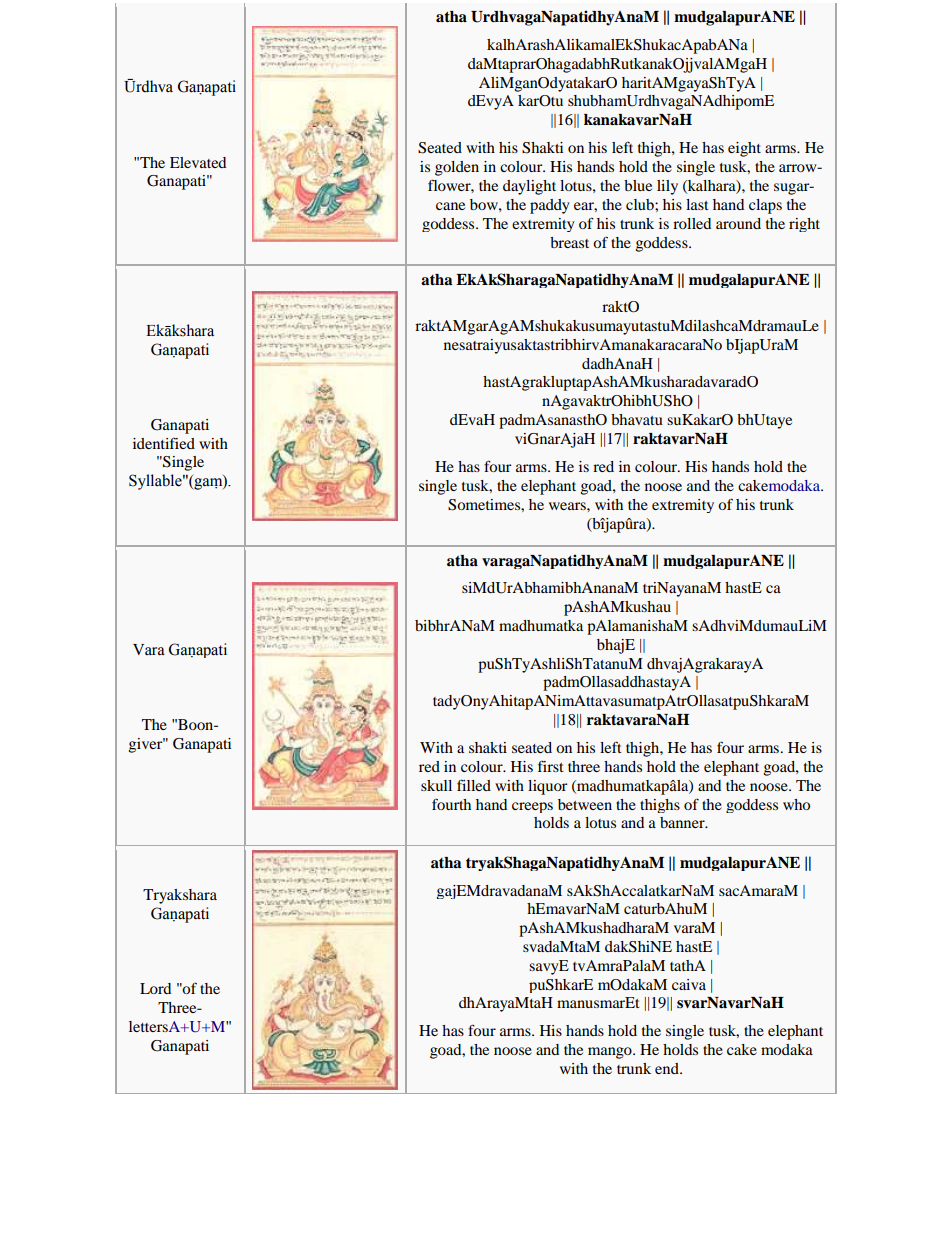 Image resolution: width=952 pixels, height=1233 pixels. Describe the element at coordinates (532, 807) in the screenshot. I see `creeps` at that location.
